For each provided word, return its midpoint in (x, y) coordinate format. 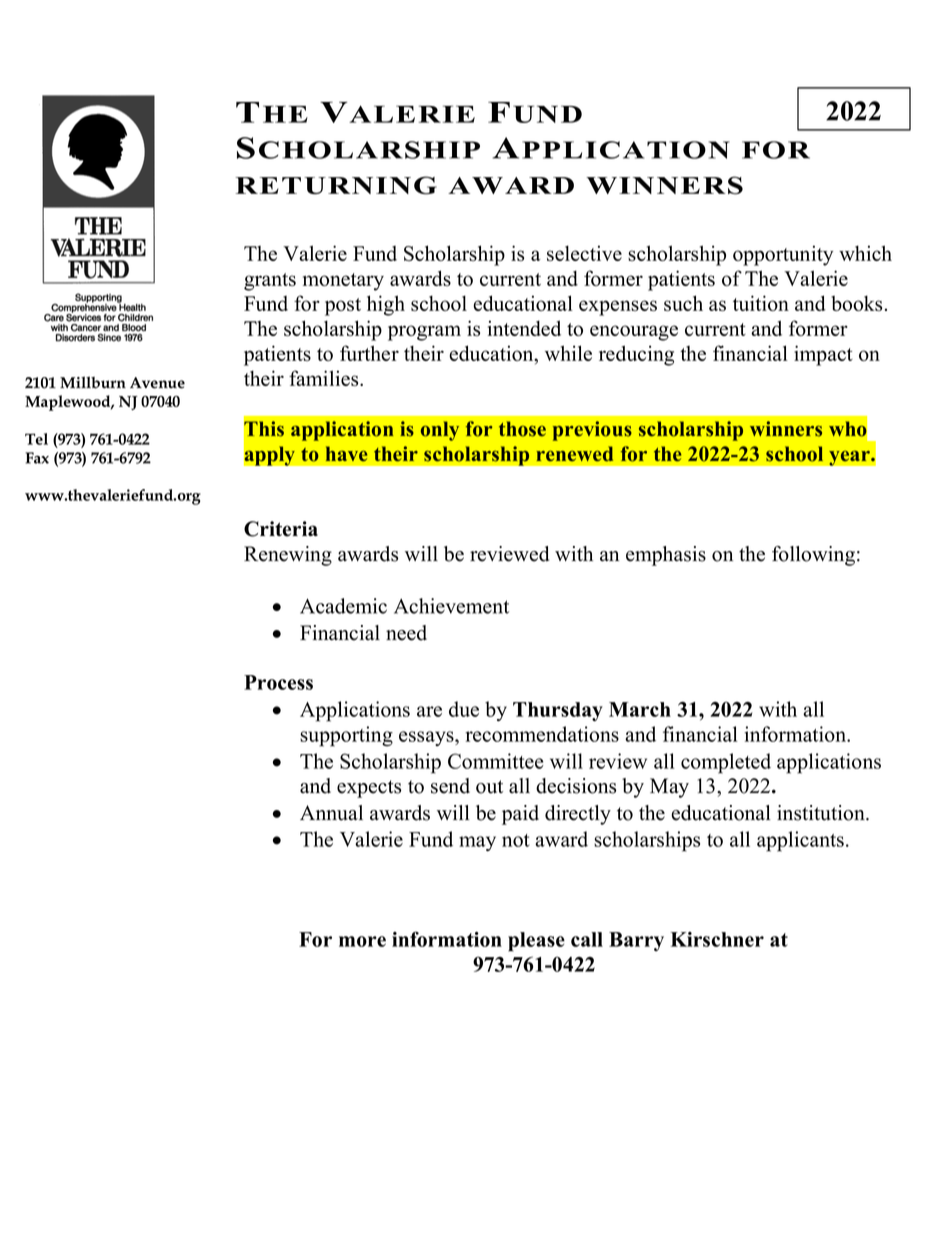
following (813, 556)
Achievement (451, 606)
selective (584, 253)
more (362, 941)
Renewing (288, 556)
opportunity (783, 255)
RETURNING (336, 185)
